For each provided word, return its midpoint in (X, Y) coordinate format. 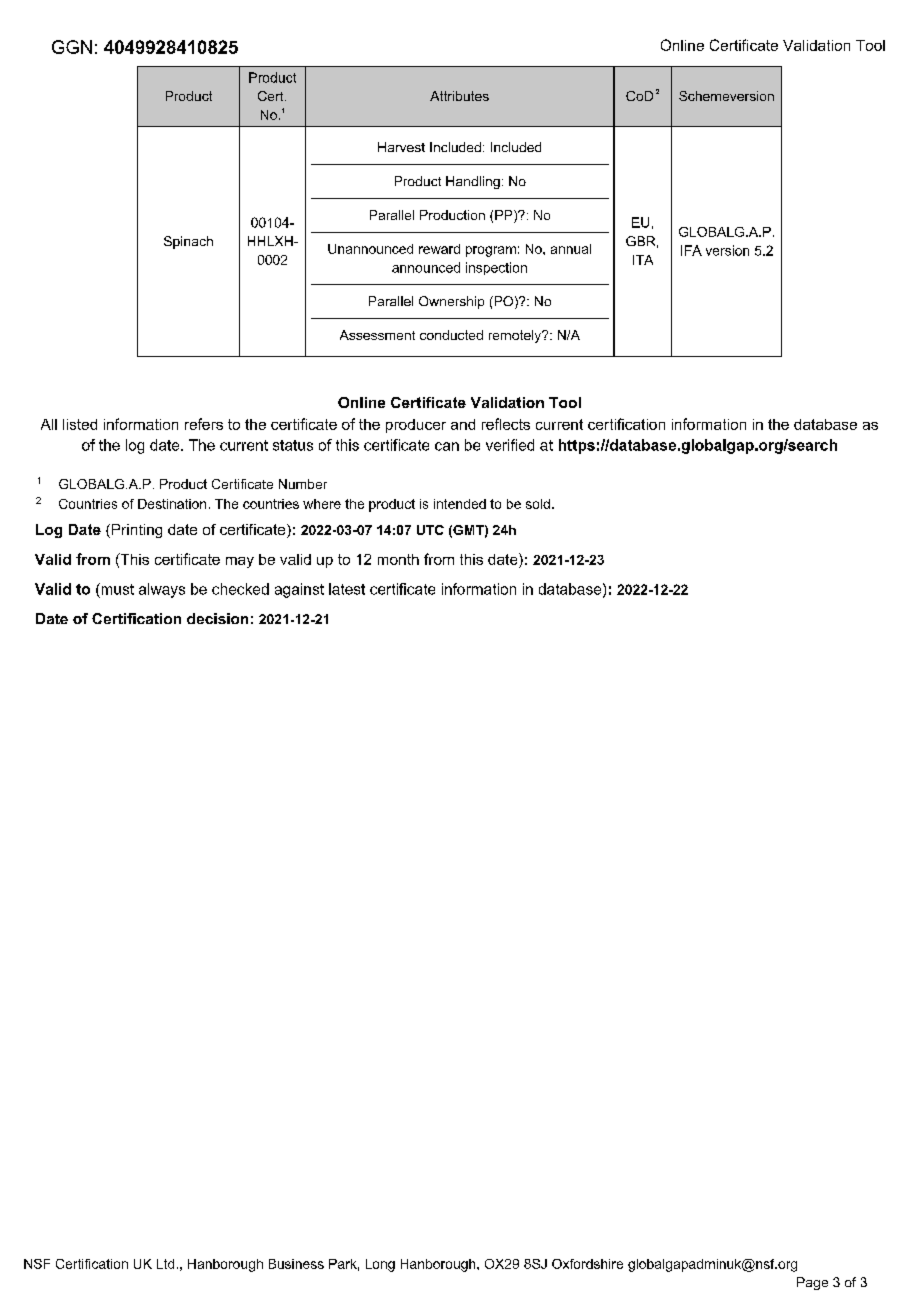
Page (812, 1283)
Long (380, 1265)
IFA (691, 250)
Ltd (165, 1264)
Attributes (459, 96)
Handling (473, 182)
